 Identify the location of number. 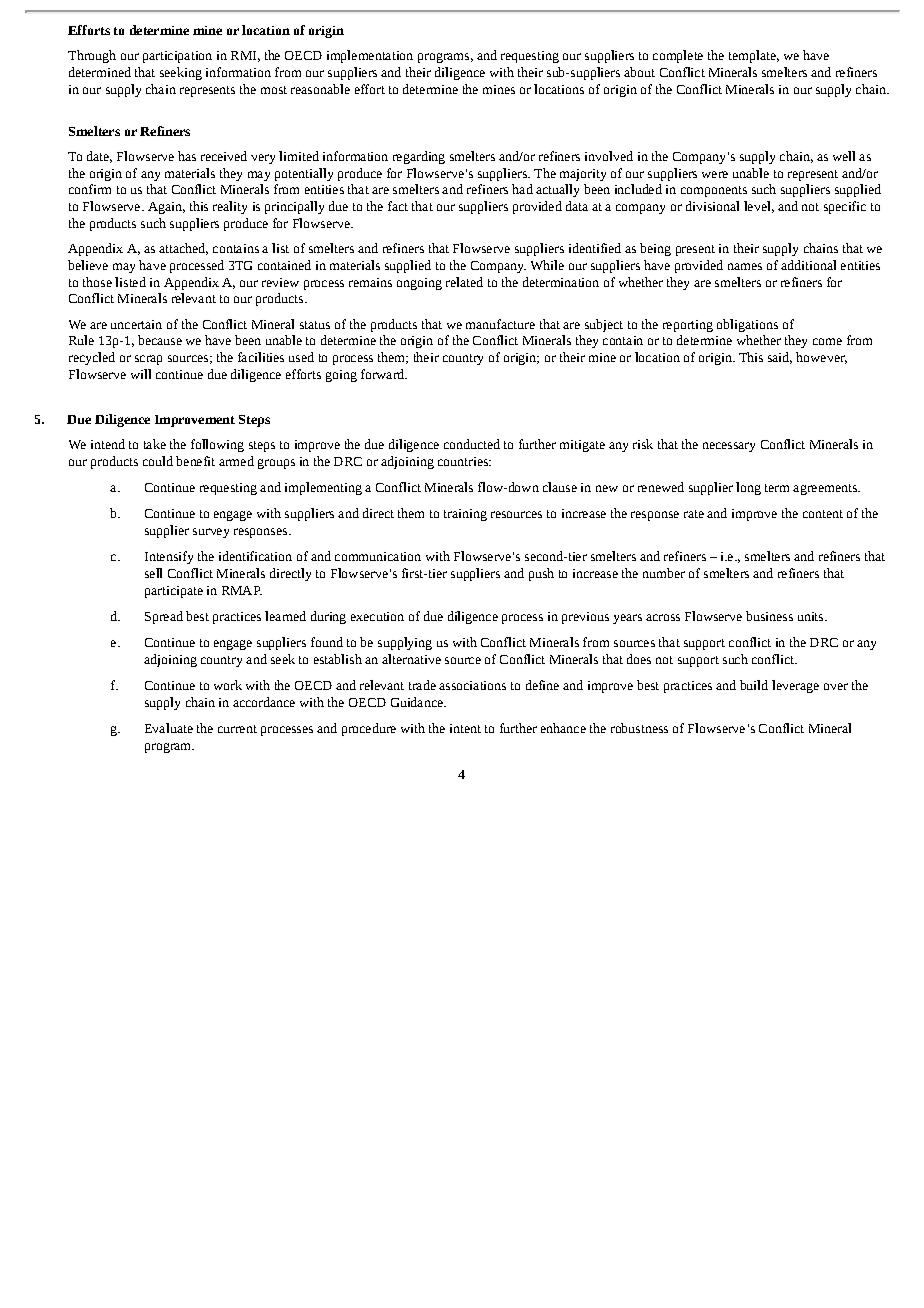
(664, 573).
